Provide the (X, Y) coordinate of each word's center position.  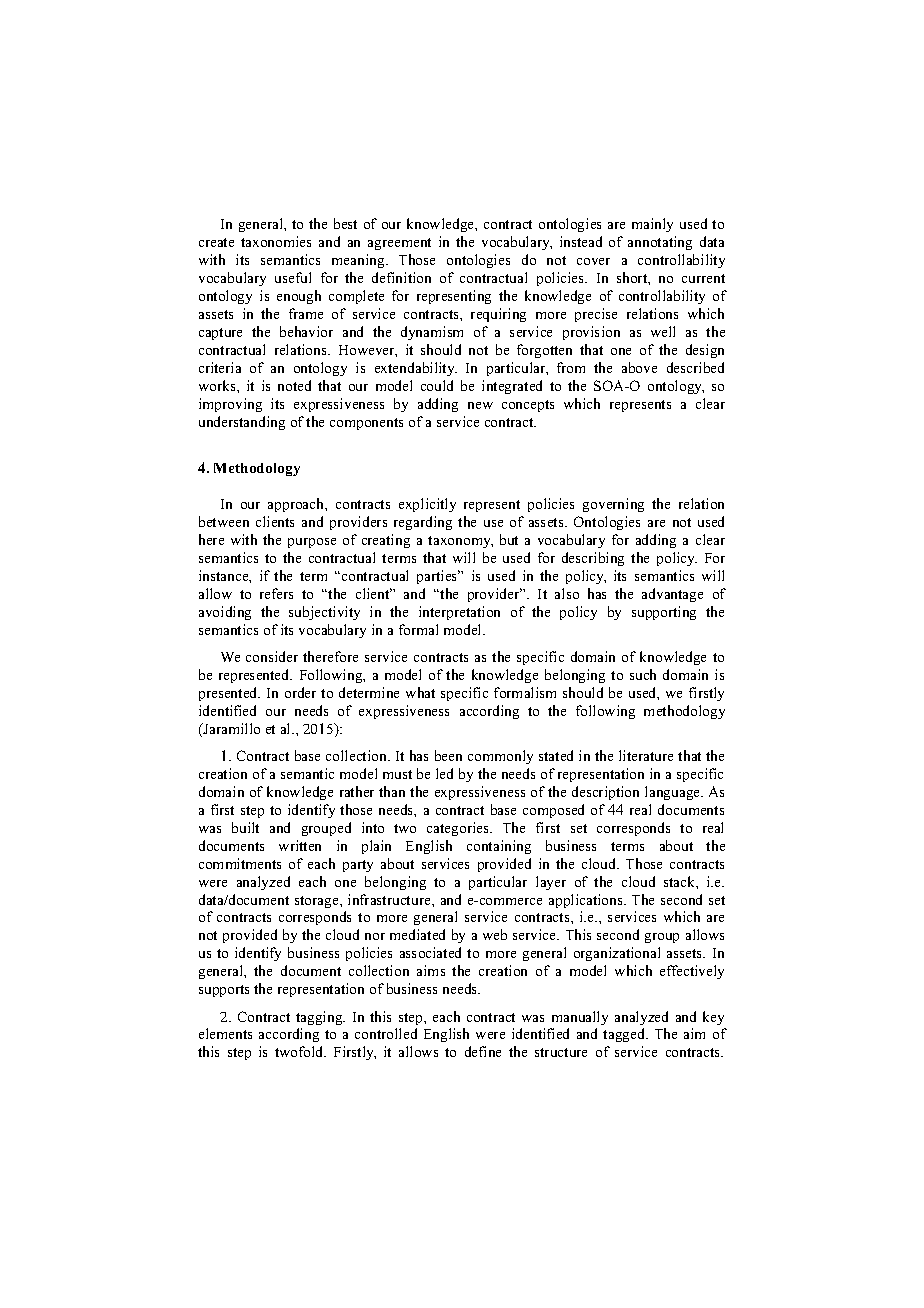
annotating (660, 243)
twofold (300, 1051)
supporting (664, 613)
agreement (399, 244)
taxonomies (276, 241)
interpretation (459, 613)
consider (272, 656)
